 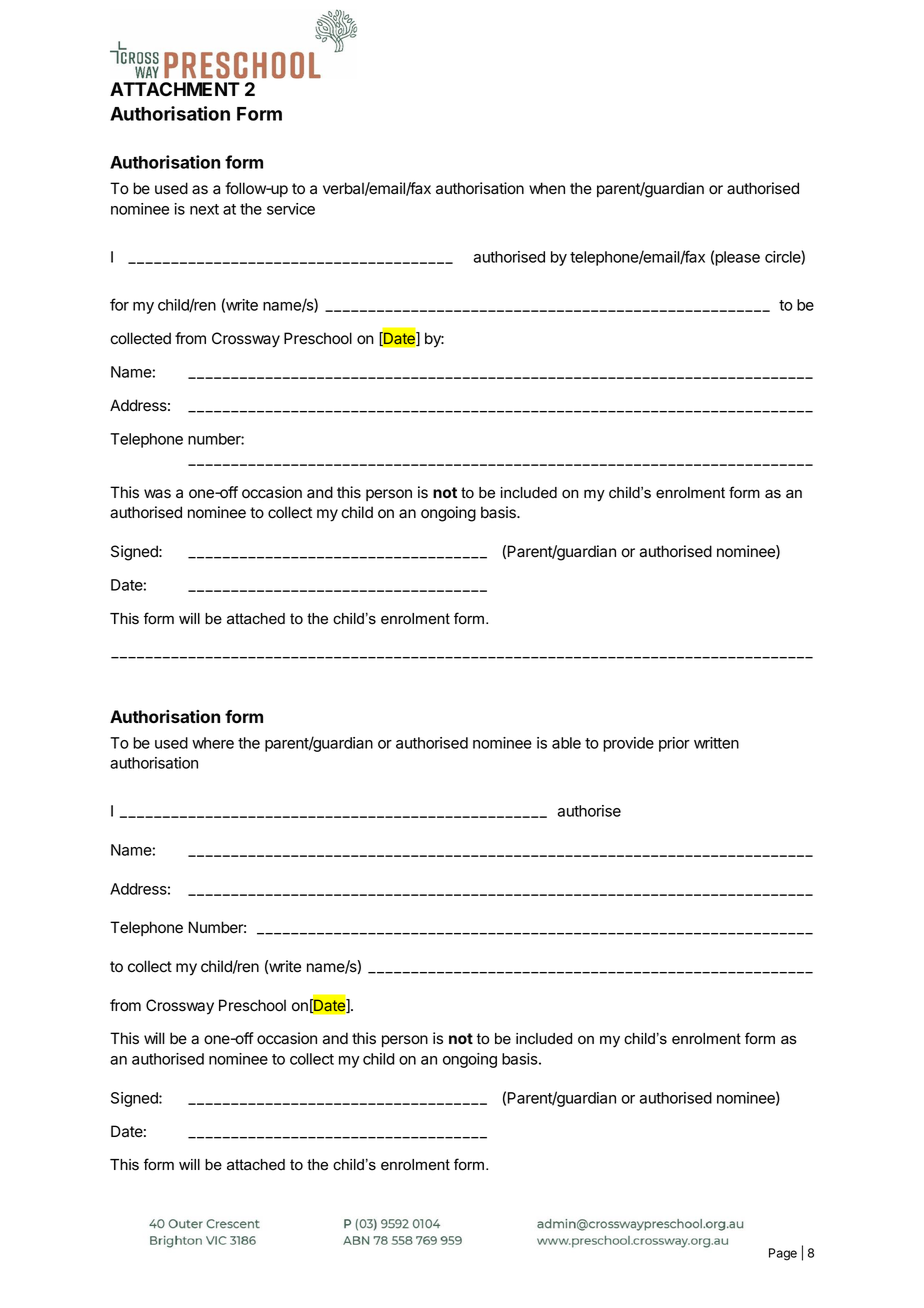 What do you see at coordinates (291, 209) in the screenshot?
I see `service` at bounding box center [291, 209].
